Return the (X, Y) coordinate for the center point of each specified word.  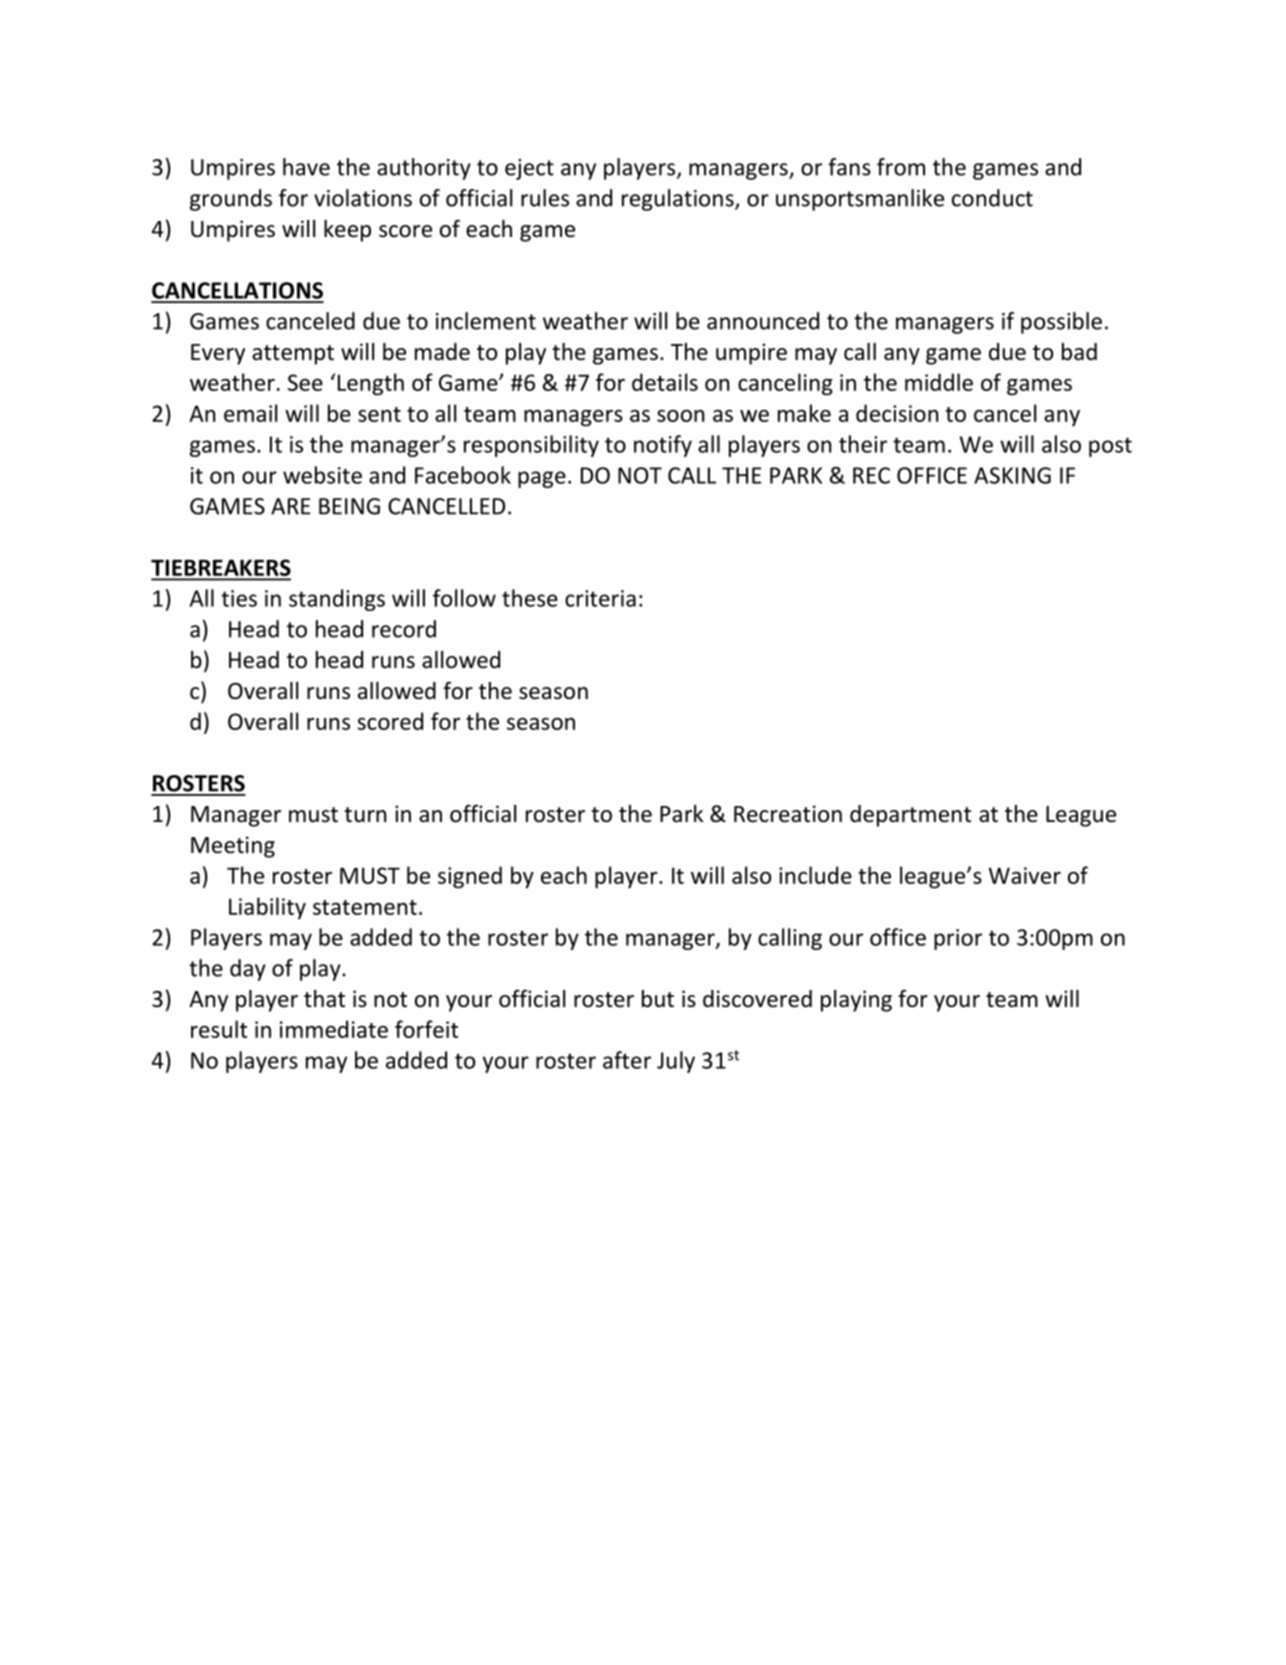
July (676, 1062)
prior (958, 939)
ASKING (1012, 475)
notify (663, 446)
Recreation (788, 814)
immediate (334, 1029)
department (910, 816)
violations (363, 198)
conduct (992, 198)
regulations (679, 200)
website (322, 475)
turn (365, 815)
